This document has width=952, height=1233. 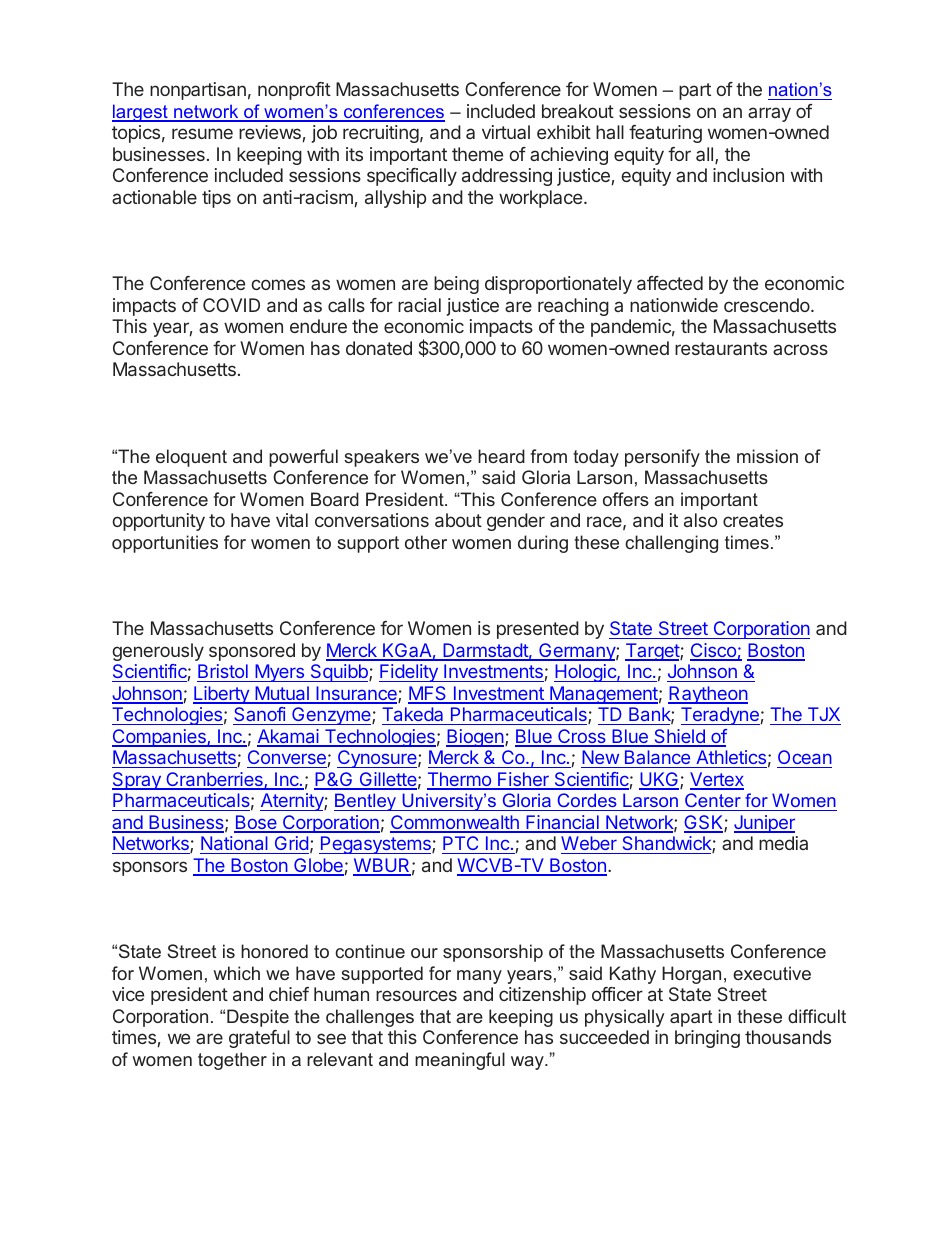 What do you see at coordinates (506, 132) in the document?
I see `virtual` at bounding box center [506, 132].
